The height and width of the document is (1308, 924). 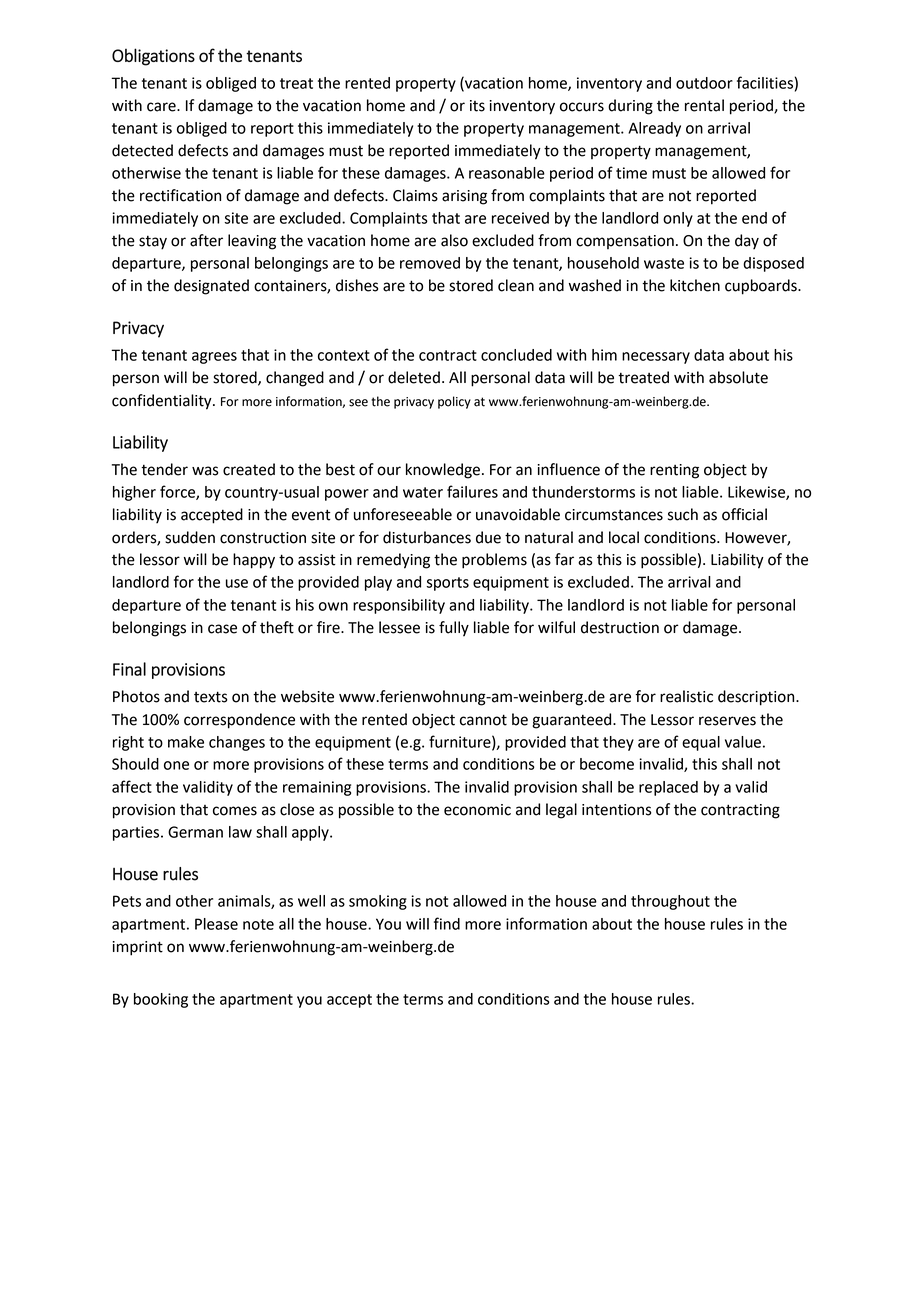 What do you see at coordinates (477, 106) in the document?
I see `its` at bounding box center [477, 106].
